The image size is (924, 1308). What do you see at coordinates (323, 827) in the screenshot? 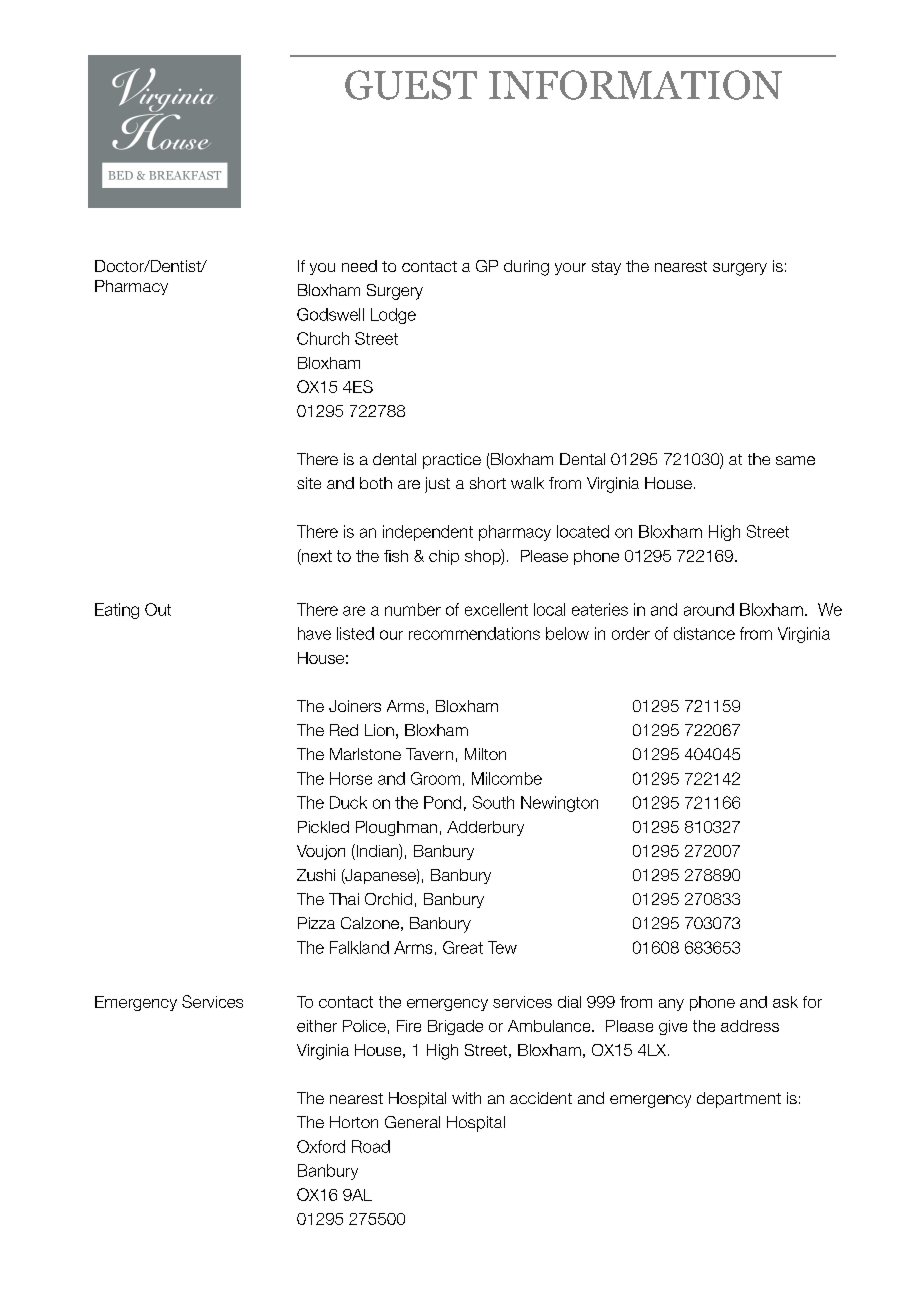
I see `Pickled` at bounding box center [323, 827].
